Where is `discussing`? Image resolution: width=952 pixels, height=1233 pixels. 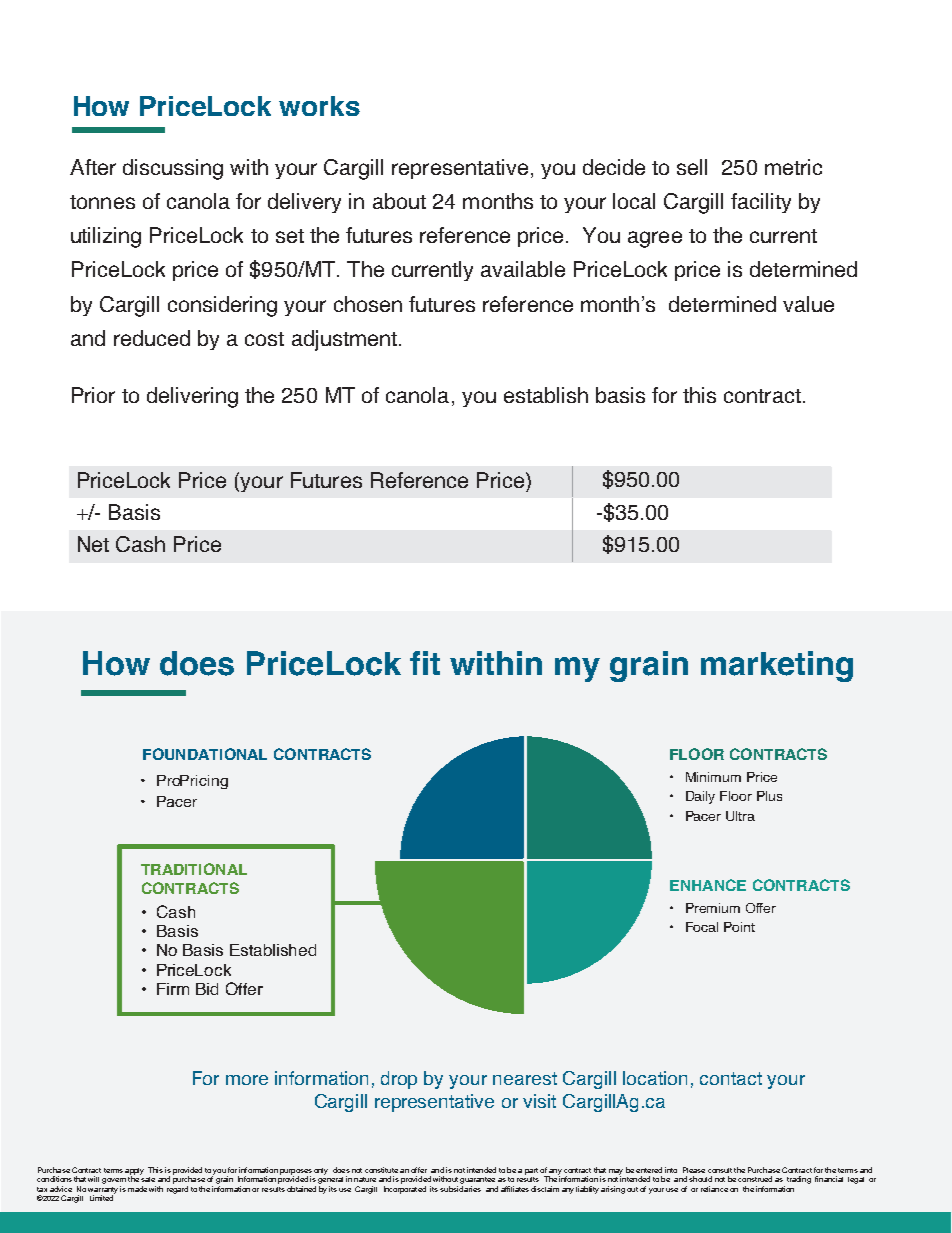
discussing is located at coordinates (173, 169).
